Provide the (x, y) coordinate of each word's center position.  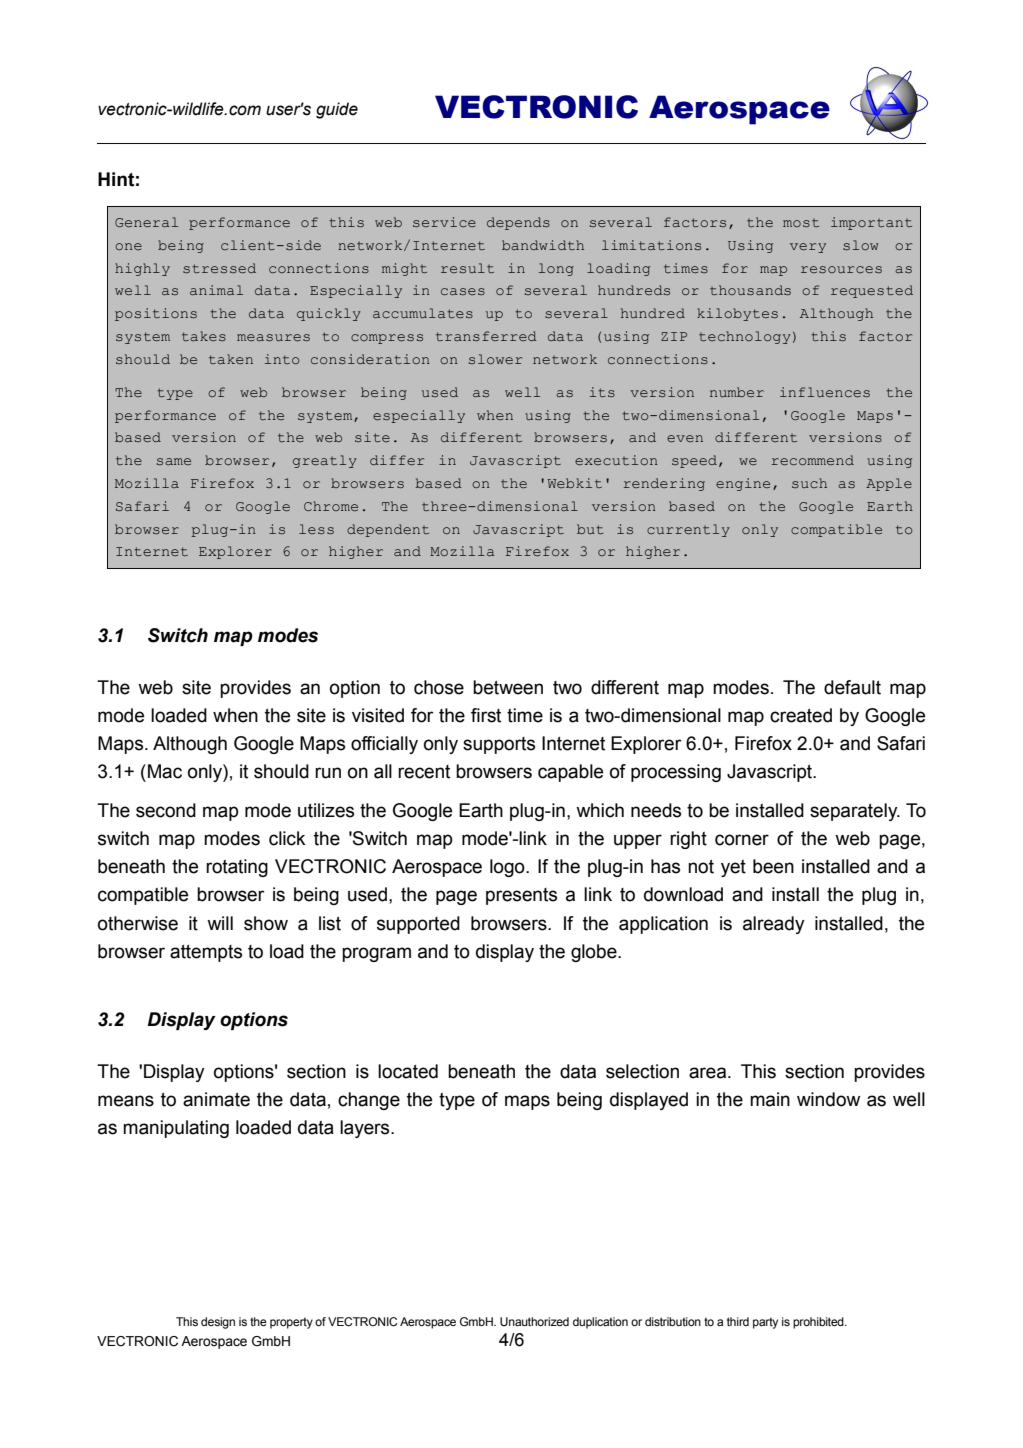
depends (518, 223)
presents (521, 896)
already (774, 925)
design (218, 1323)
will (220, 923)
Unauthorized (534, 1321)
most (801, 223)
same (174, 461)
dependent (388, 530)
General (146, 222)
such (809, 483)
